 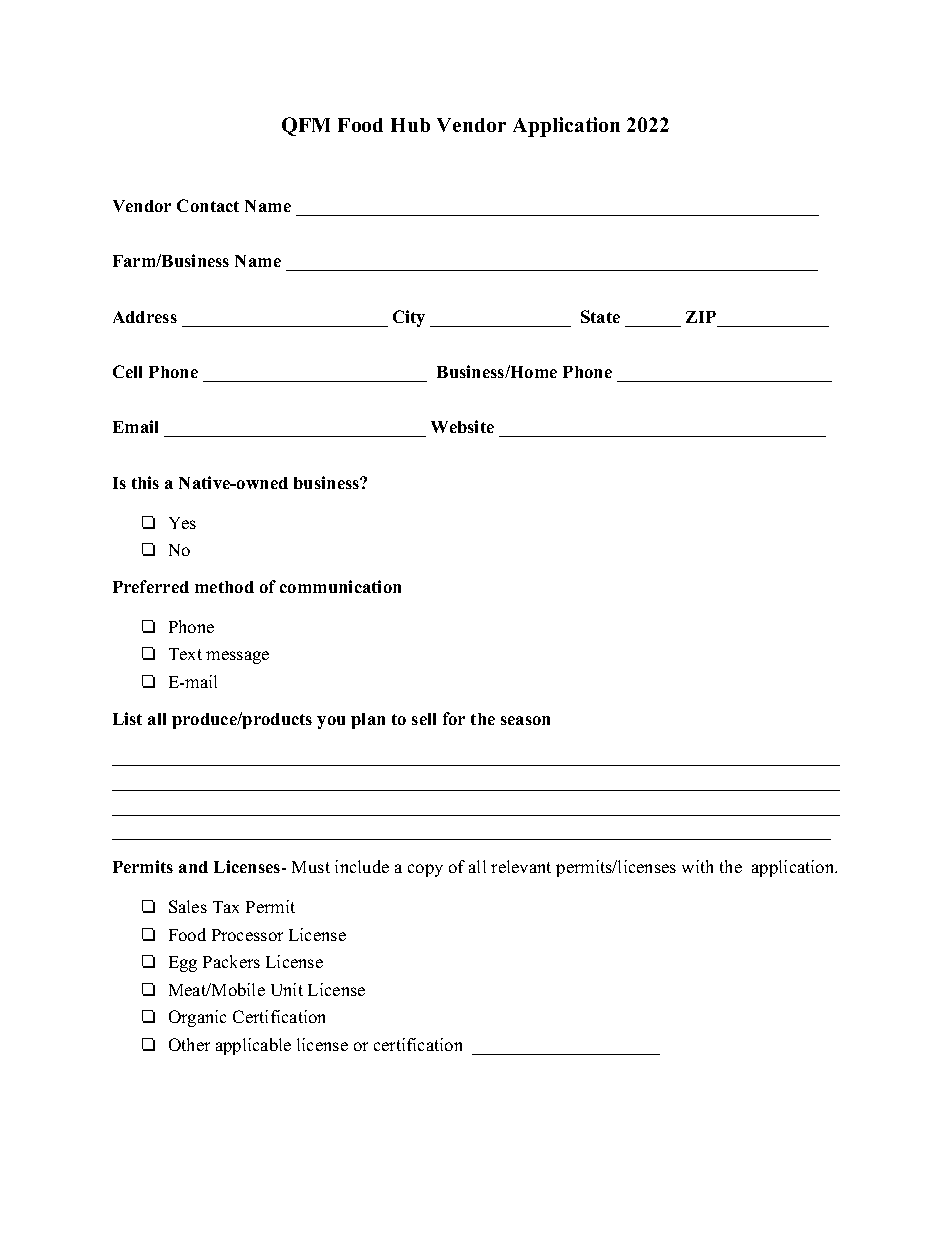 What do you see at coordinates (600, 316) in the screenshot?
I see `State` at bounding box center [600, 316].
